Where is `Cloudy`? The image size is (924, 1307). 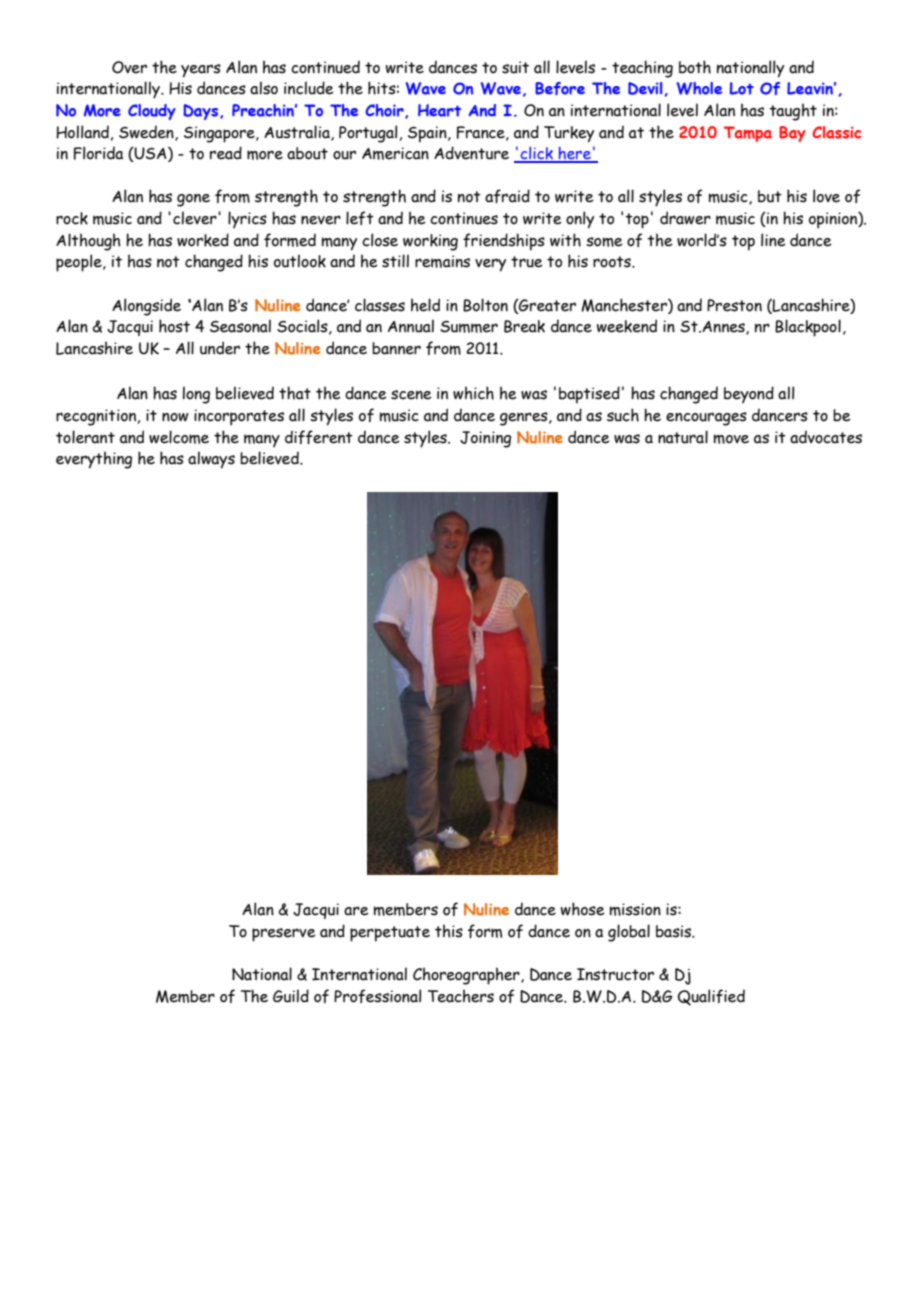 Cloudy is located at coordinates (152, 112).
